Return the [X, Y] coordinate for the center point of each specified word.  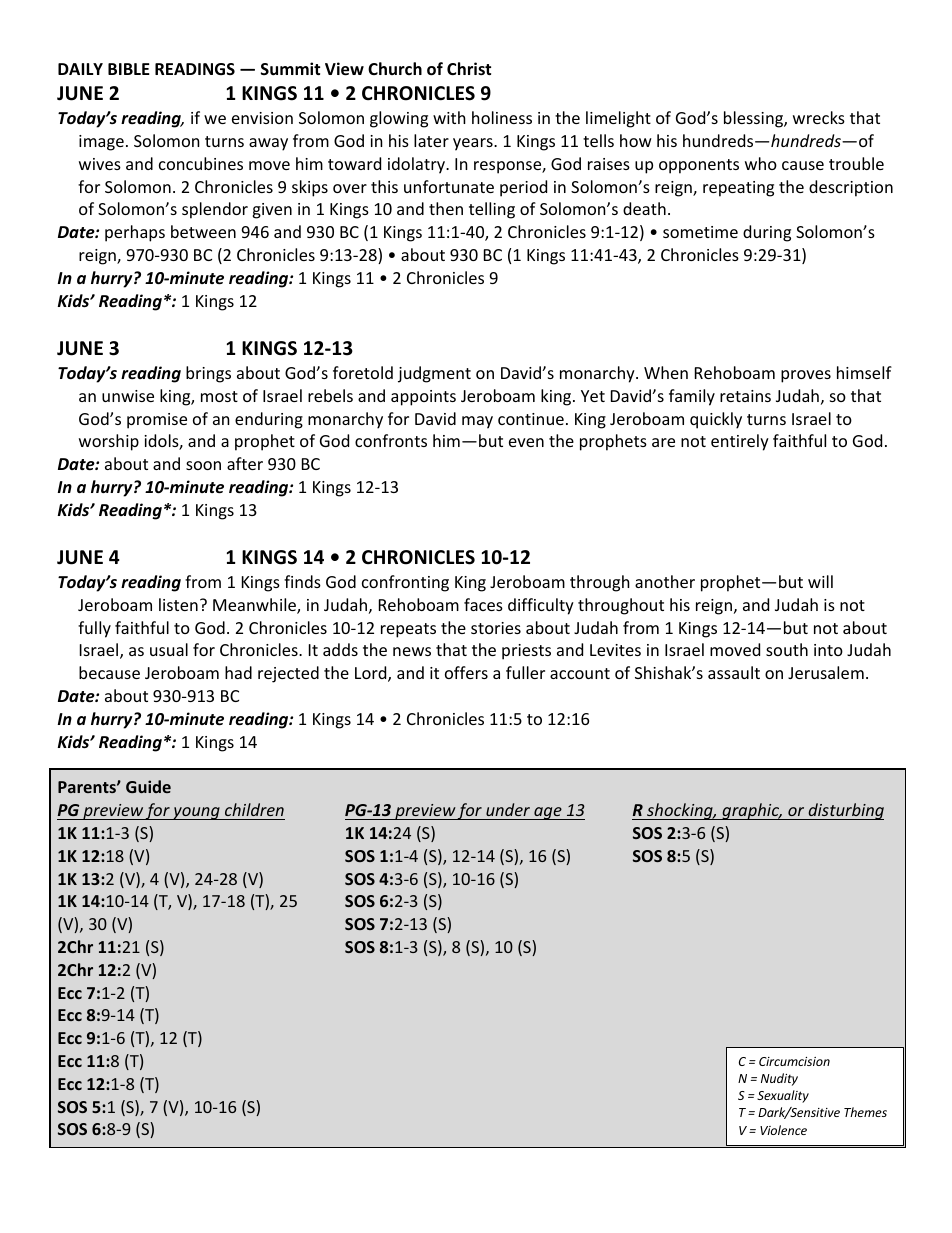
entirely [740, 442]
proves [806, 376]
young [196, 813]
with [449, 117]
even [526, 442]
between [203, 231]
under [508, 809]
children [254, 809]
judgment [434, 374]
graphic [751, 811]
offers [466, 672]
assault [734, 672]
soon [203, 465]
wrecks [819, 117]
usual [169, 649]
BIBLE [129, 69]
